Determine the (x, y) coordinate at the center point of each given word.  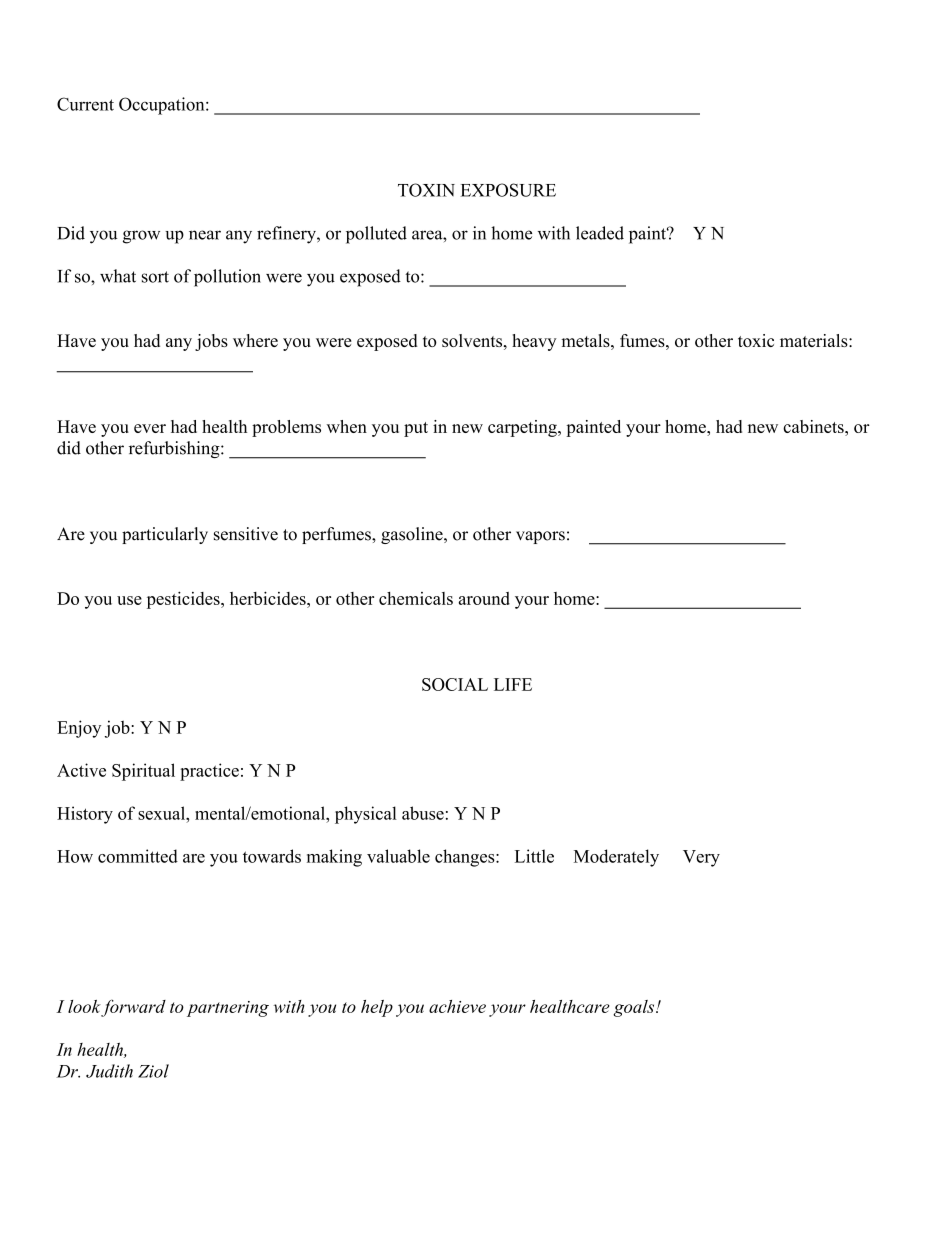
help (377, 1008)
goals (635, 1008)
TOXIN (426, 190)
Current (85, 104)
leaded (600, 233)
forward (133, 1008)
